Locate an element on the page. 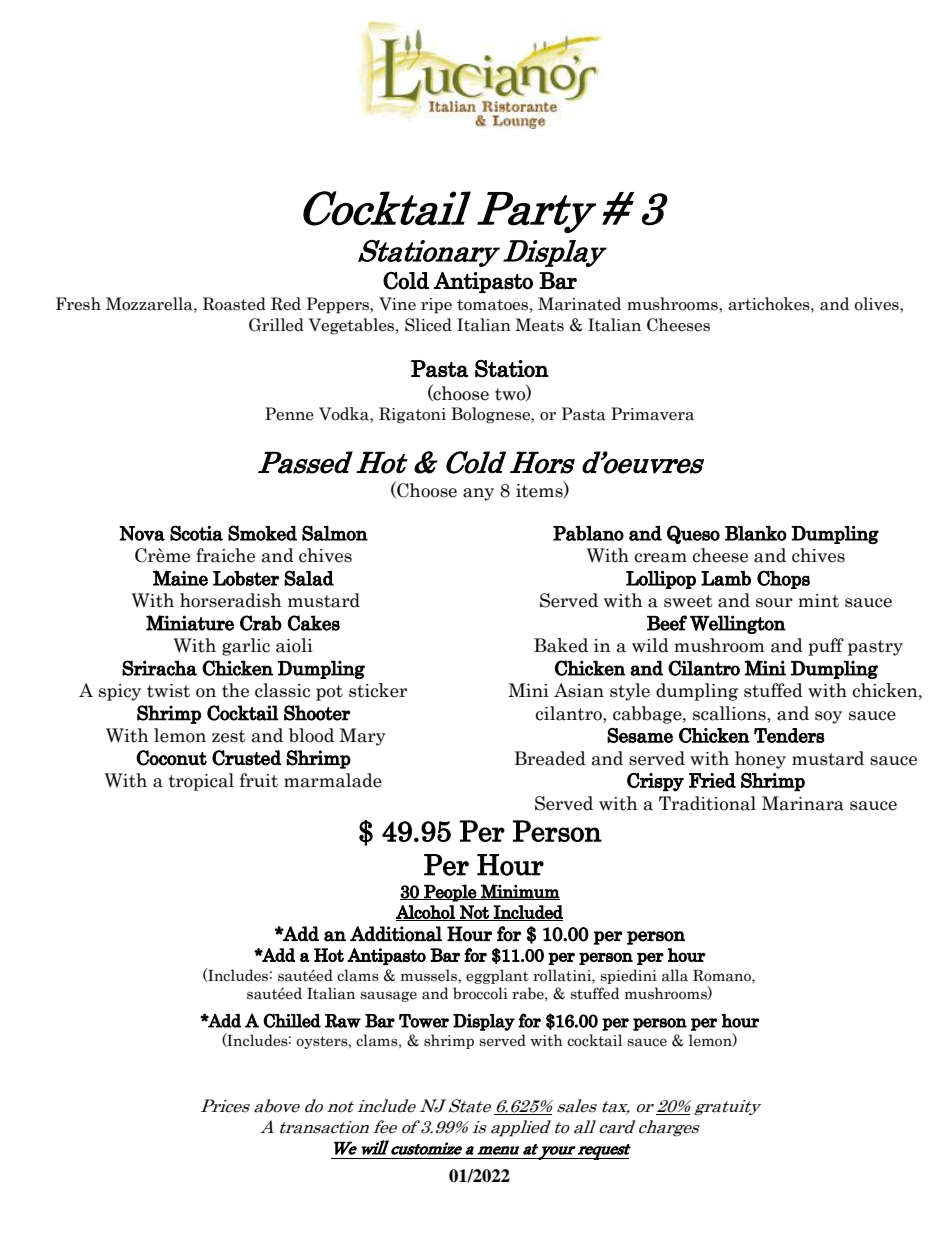 This image has height=1233, width=952. Marinara is located at coordinates (803, 803).
